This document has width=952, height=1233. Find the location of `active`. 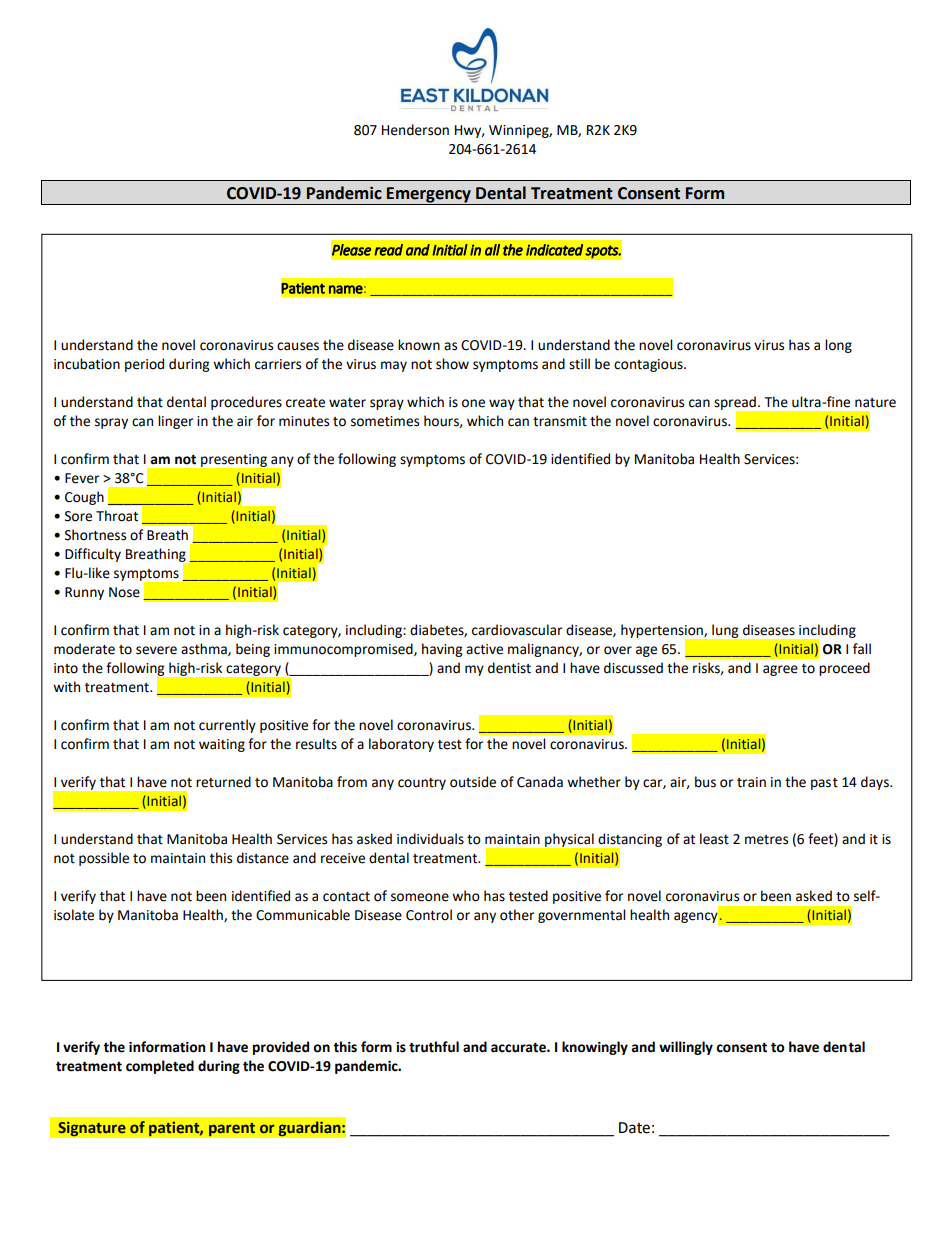

active is located at coordinates (484, 649).
